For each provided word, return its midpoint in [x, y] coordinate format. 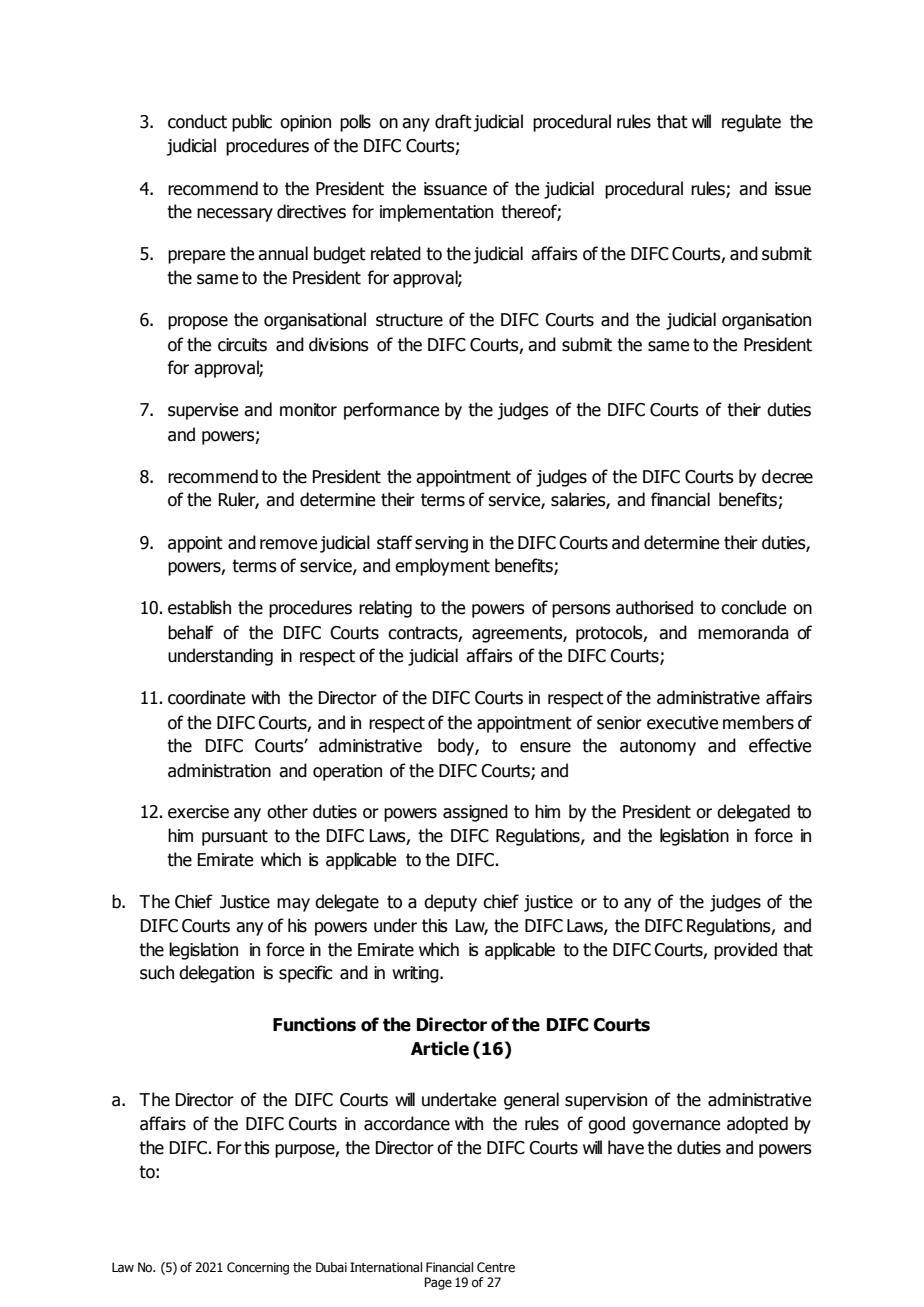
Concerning [258, 1268]
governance [676, 1127]
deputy [450, 903]
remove [288, 544]
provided [745, 951]
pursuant [235, 837]
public [252, 123]
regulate [751, 123]
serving [441, 544]
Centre [496, 1267]
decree [787, 476]
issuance [455, 189]
